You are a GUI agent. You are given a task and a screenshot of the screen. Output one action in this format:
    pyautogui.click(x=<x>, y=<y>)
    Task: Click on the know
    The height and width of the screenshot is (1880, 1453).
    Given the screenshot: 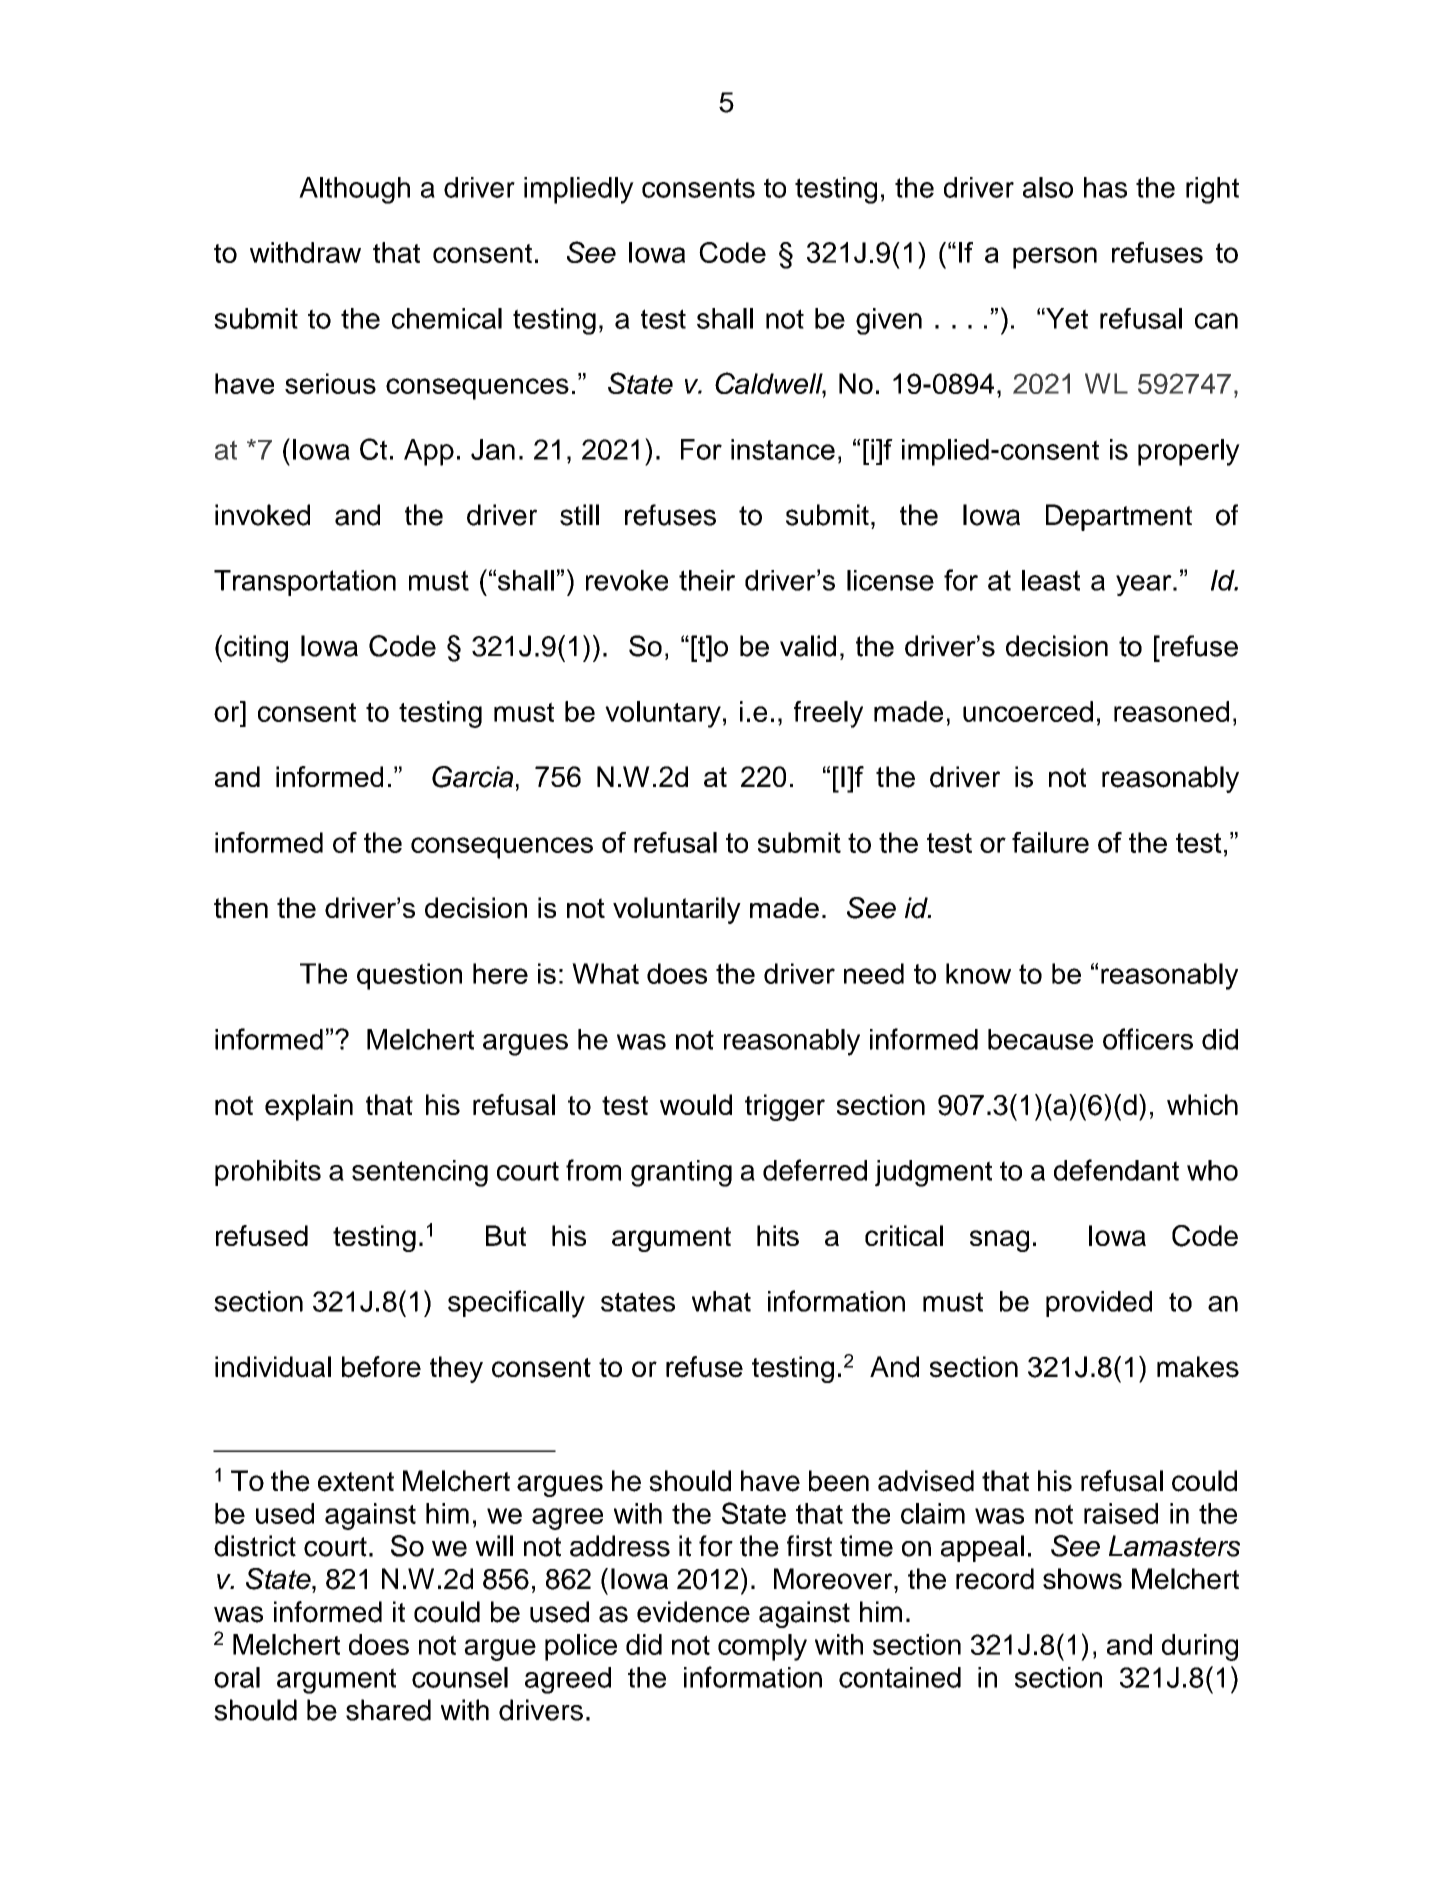 What is the action you would take?
    pyautogui.click(x=978, y=973)
